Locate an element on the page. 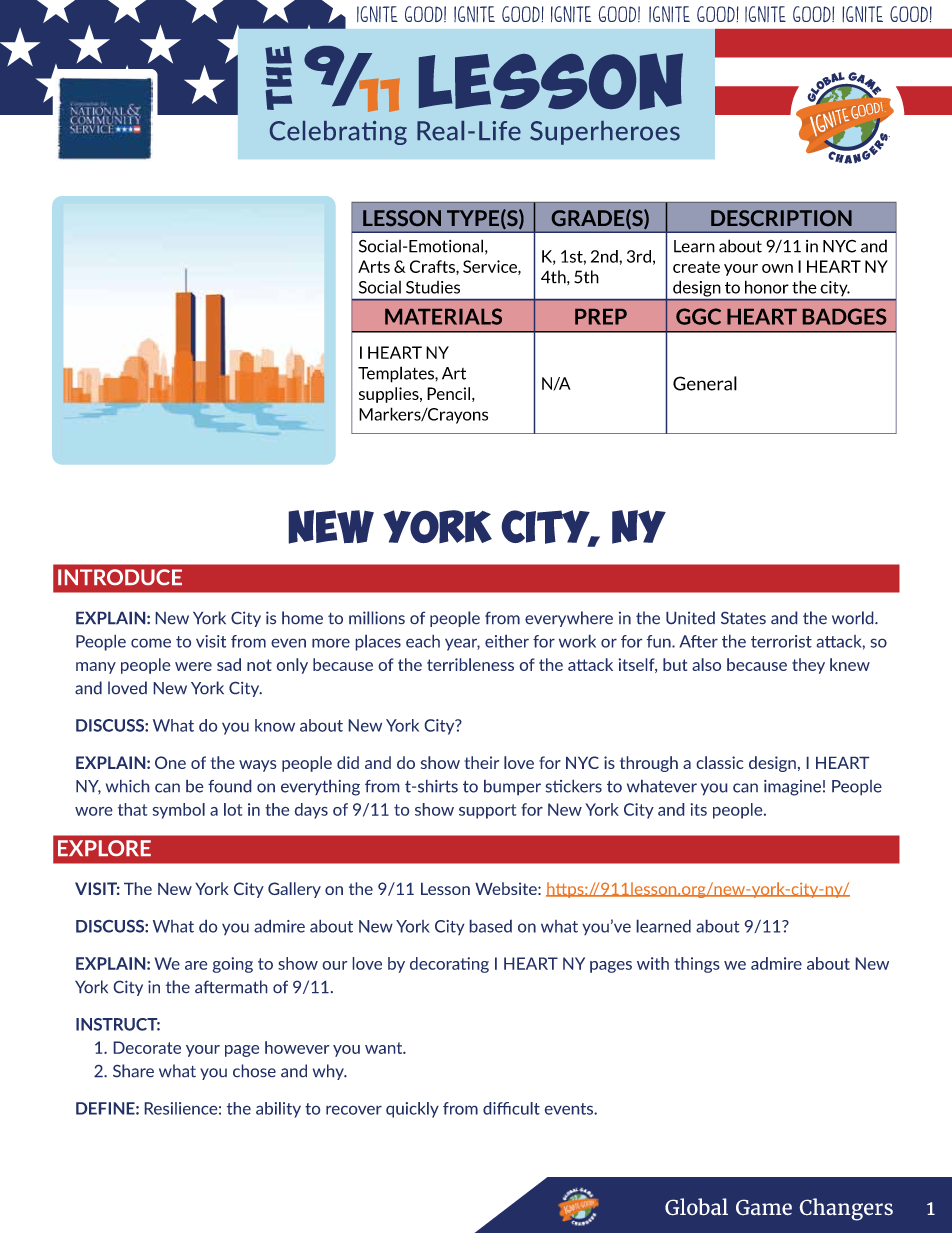  their is located at coordinates (481, 762).
